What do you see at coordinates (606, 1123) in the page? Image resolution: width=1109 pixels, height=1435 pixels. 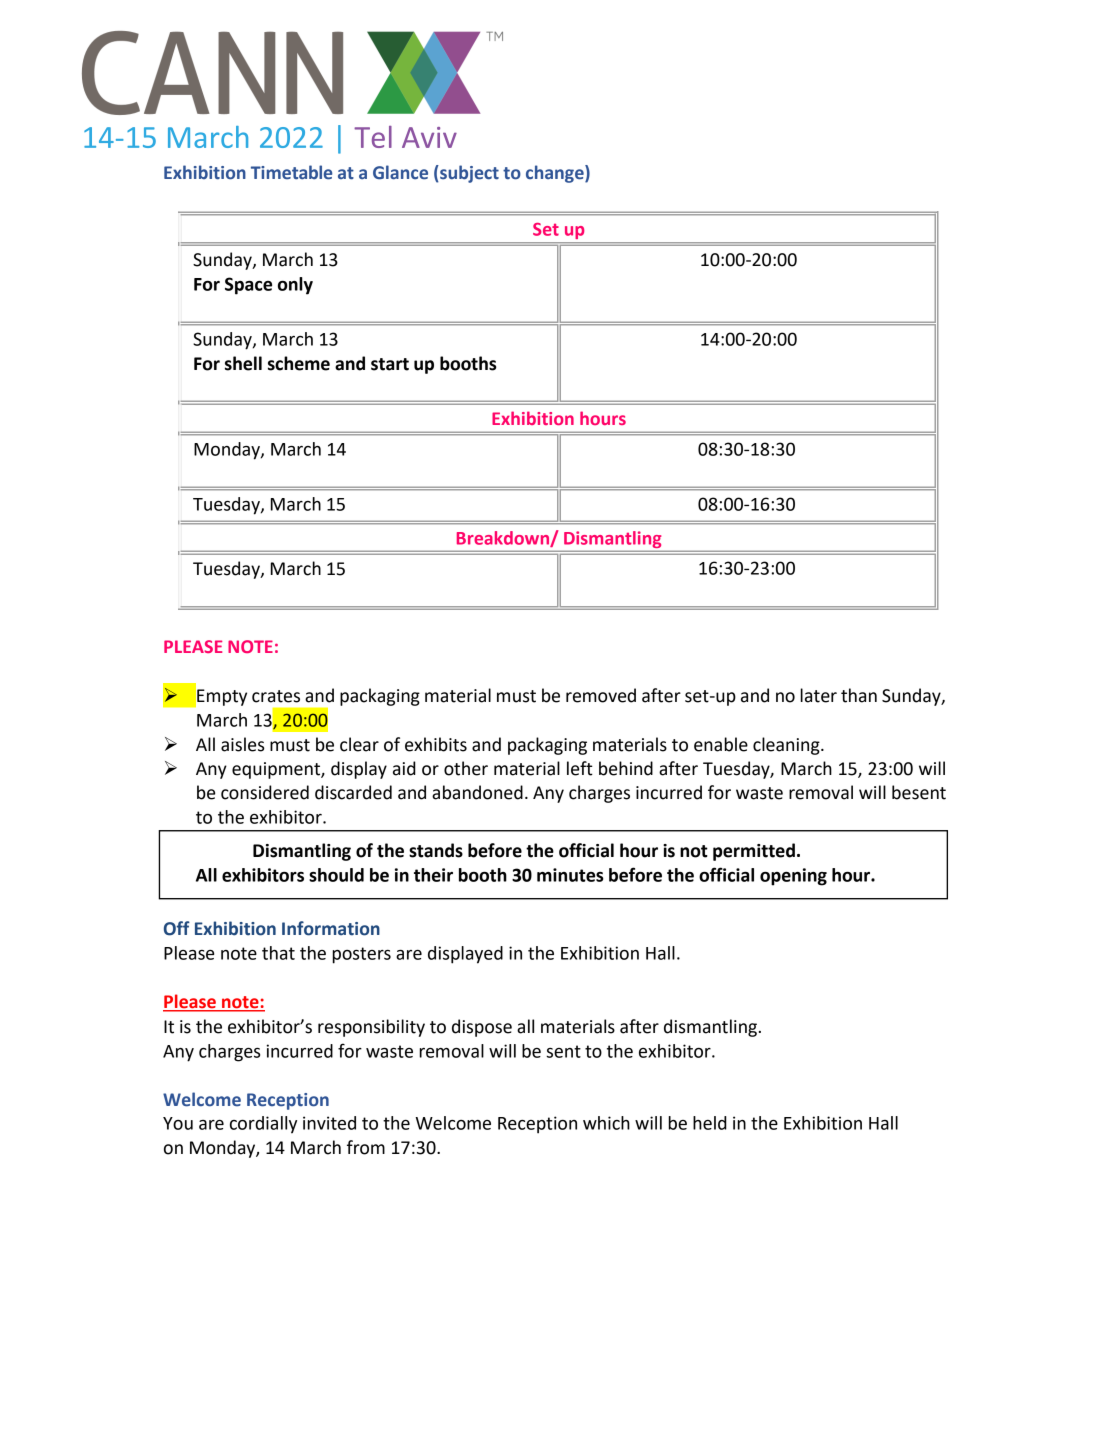 I see `which` at bounding box center [606, 1123].
